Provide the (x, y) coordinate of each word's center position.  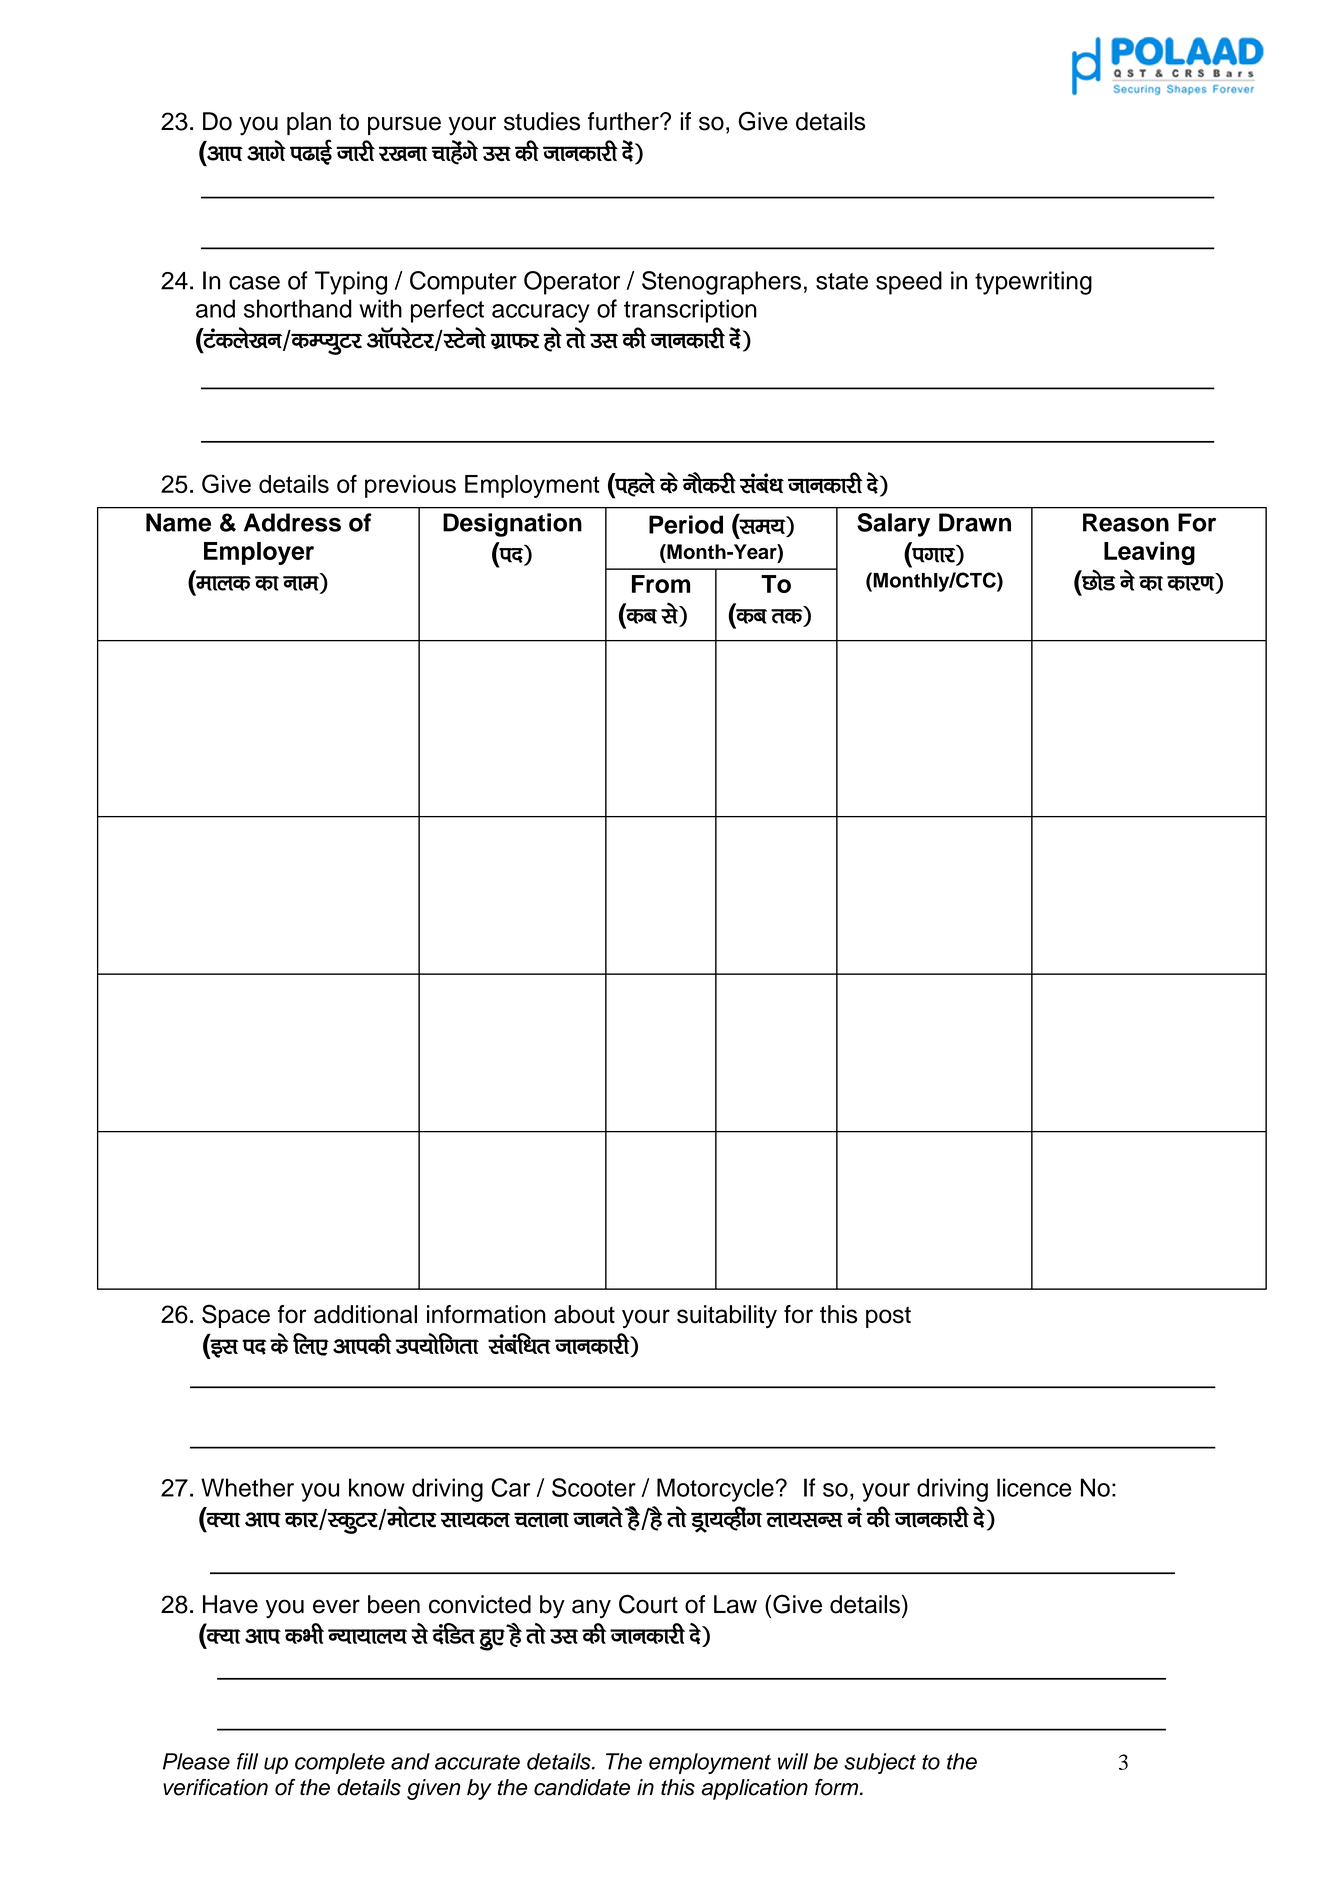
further (624, 121)
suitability (727, 1317)
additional (365, 1314)
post (888, 1317)
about (584, 1314)
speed (909, 283)
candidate (582, 1787)
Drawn (975, 522)
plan (309, 123)
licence (1034, 1487)
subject (880, 1763)
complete (340, 1763)
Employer (259, 553)
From (661, 584)
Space (236, 1316)
